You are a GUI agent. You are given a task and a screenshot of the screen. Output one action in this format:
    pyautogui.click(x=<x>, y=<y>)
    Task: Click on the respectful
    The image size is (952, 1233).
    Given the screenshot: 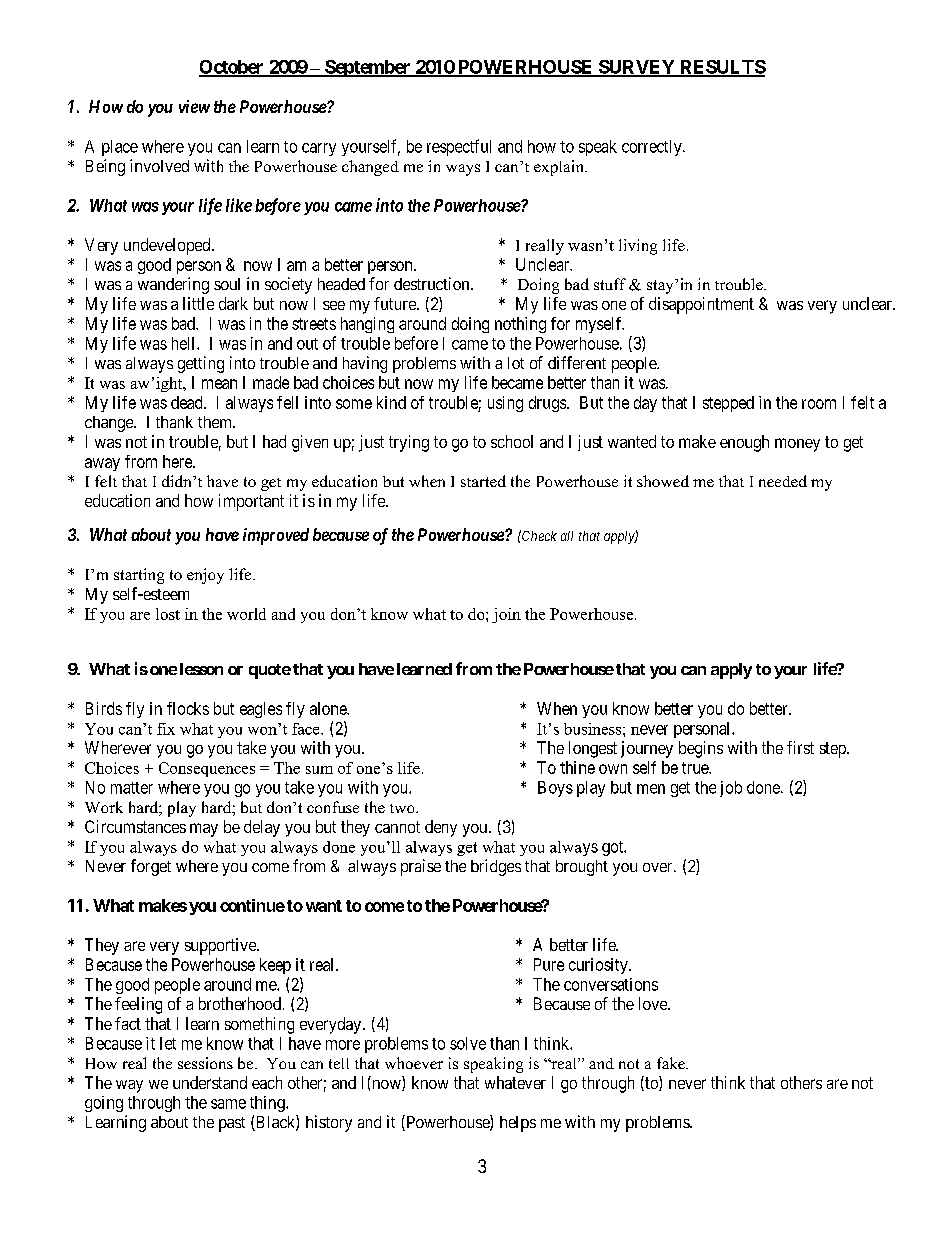 What is the action you would take?
    pyautogui.click(x=459, y=147)
